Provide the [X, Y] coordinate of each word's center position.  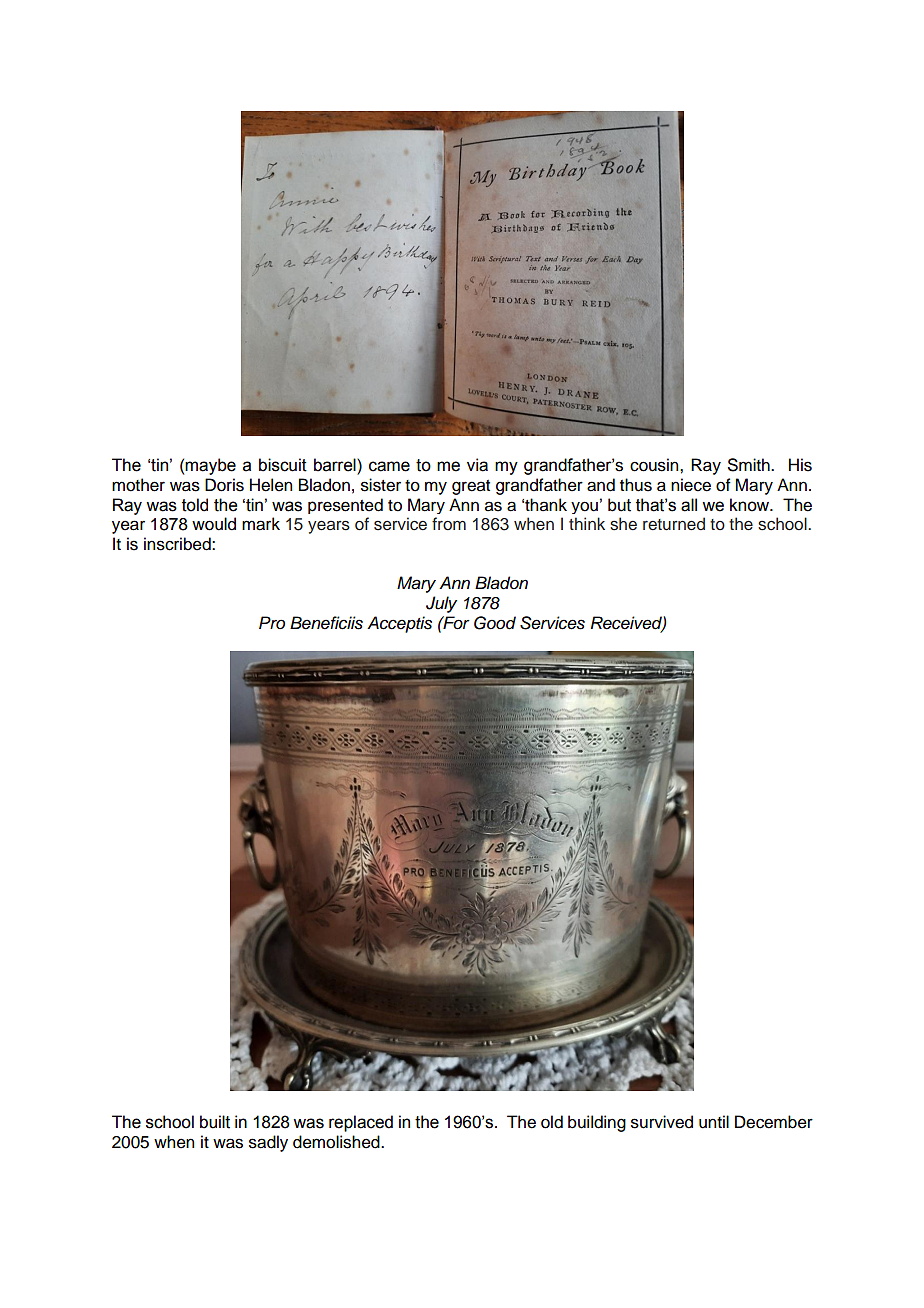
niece [691, 485]
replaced [361, 1123]
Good [495, 623]
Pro [272, 622]
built [215, 1122]
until [714, 1122]
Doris [224, 485]
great [471, 487]
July [441, 604]
